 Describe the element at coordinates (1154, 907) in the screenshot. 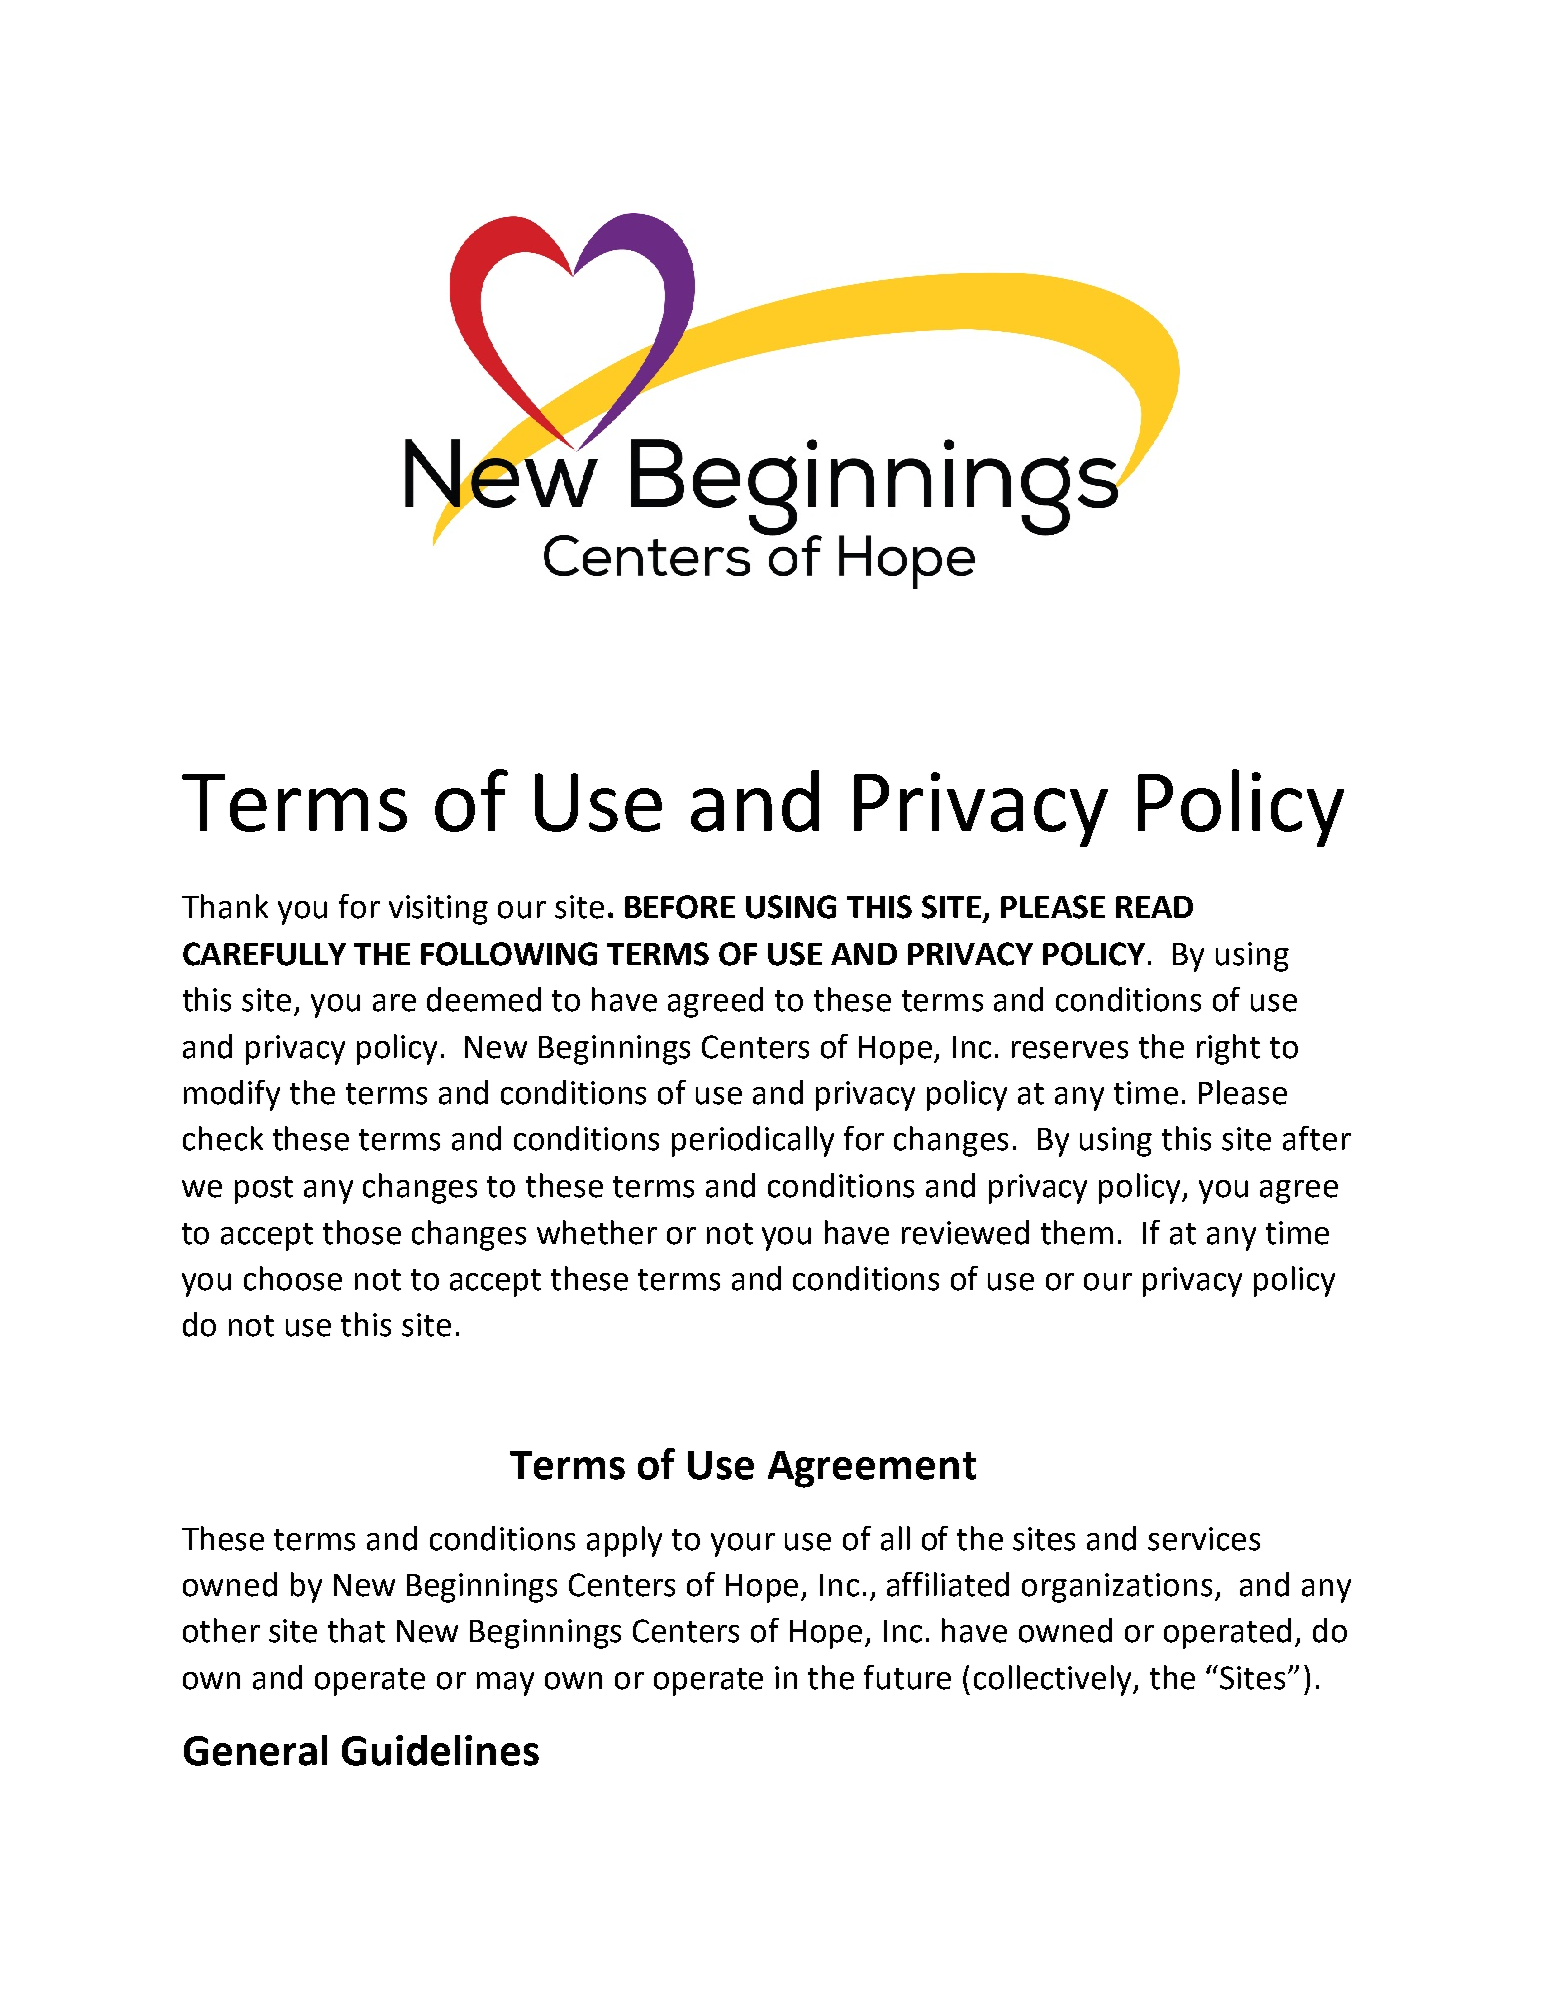

I see `READ` at that location.
